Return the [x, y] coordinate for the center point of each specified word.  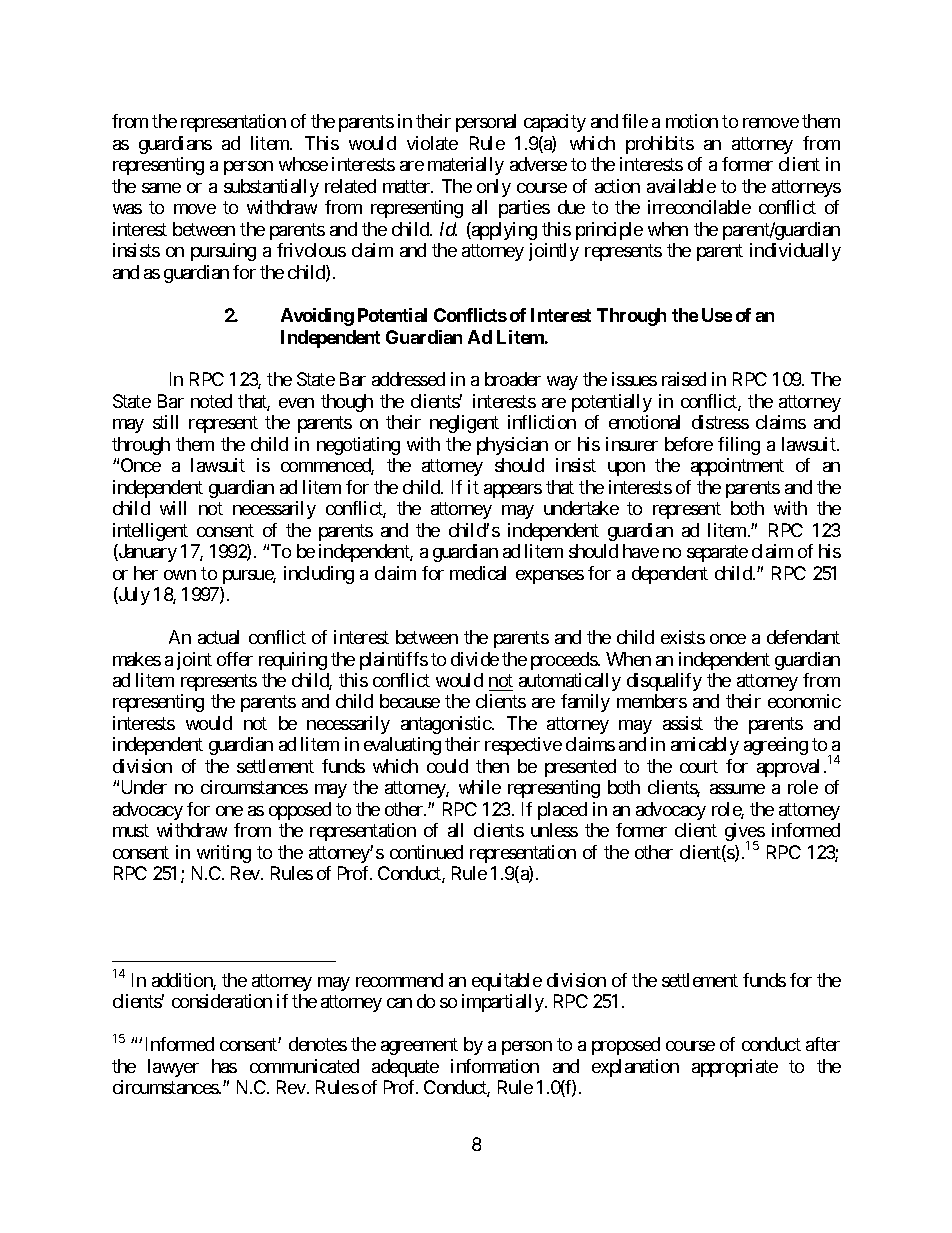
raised [684, 379]
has [224, 1066]
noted [211, 401]
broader [513, 379]
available [681, 186]
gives [745, 833]
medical [478, 573]
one [229, 811]
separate [717, 553]
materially [466, 166]
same [161, 188]
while [480, 787]
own [180, 575]
